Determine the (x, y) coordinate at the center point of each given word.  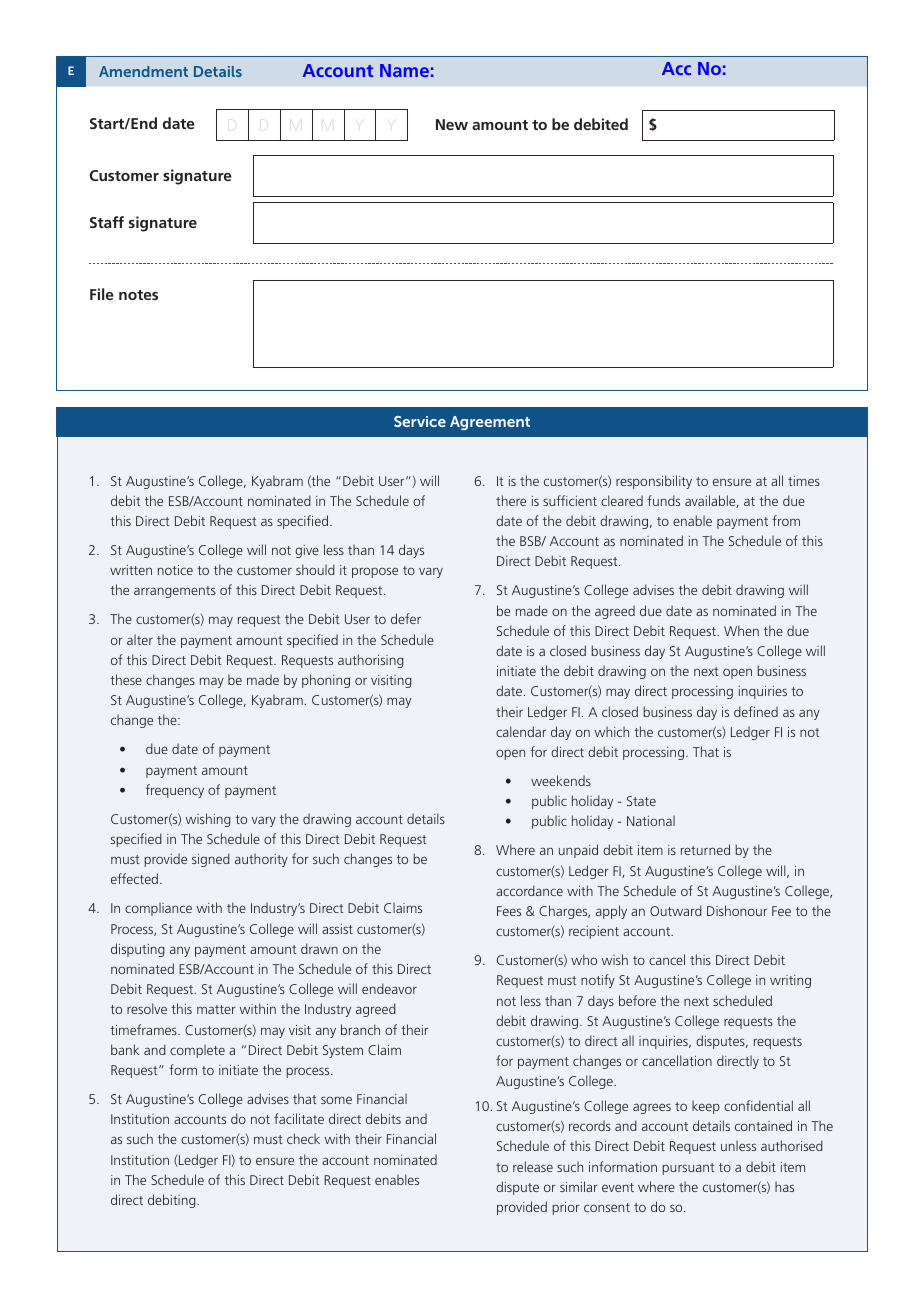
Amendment (143, 71)
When (741, 630)
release (533, 1166)
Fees (509, 911)
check (303, 1138)
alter (140, 639)
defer (406, 618)
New (452, 124)
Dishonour (737, 910)
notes (138, 295)
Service (420, 421)
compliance (158, 909)
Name (404, 70)
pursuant (688, 1169)
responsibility (654, 482)
